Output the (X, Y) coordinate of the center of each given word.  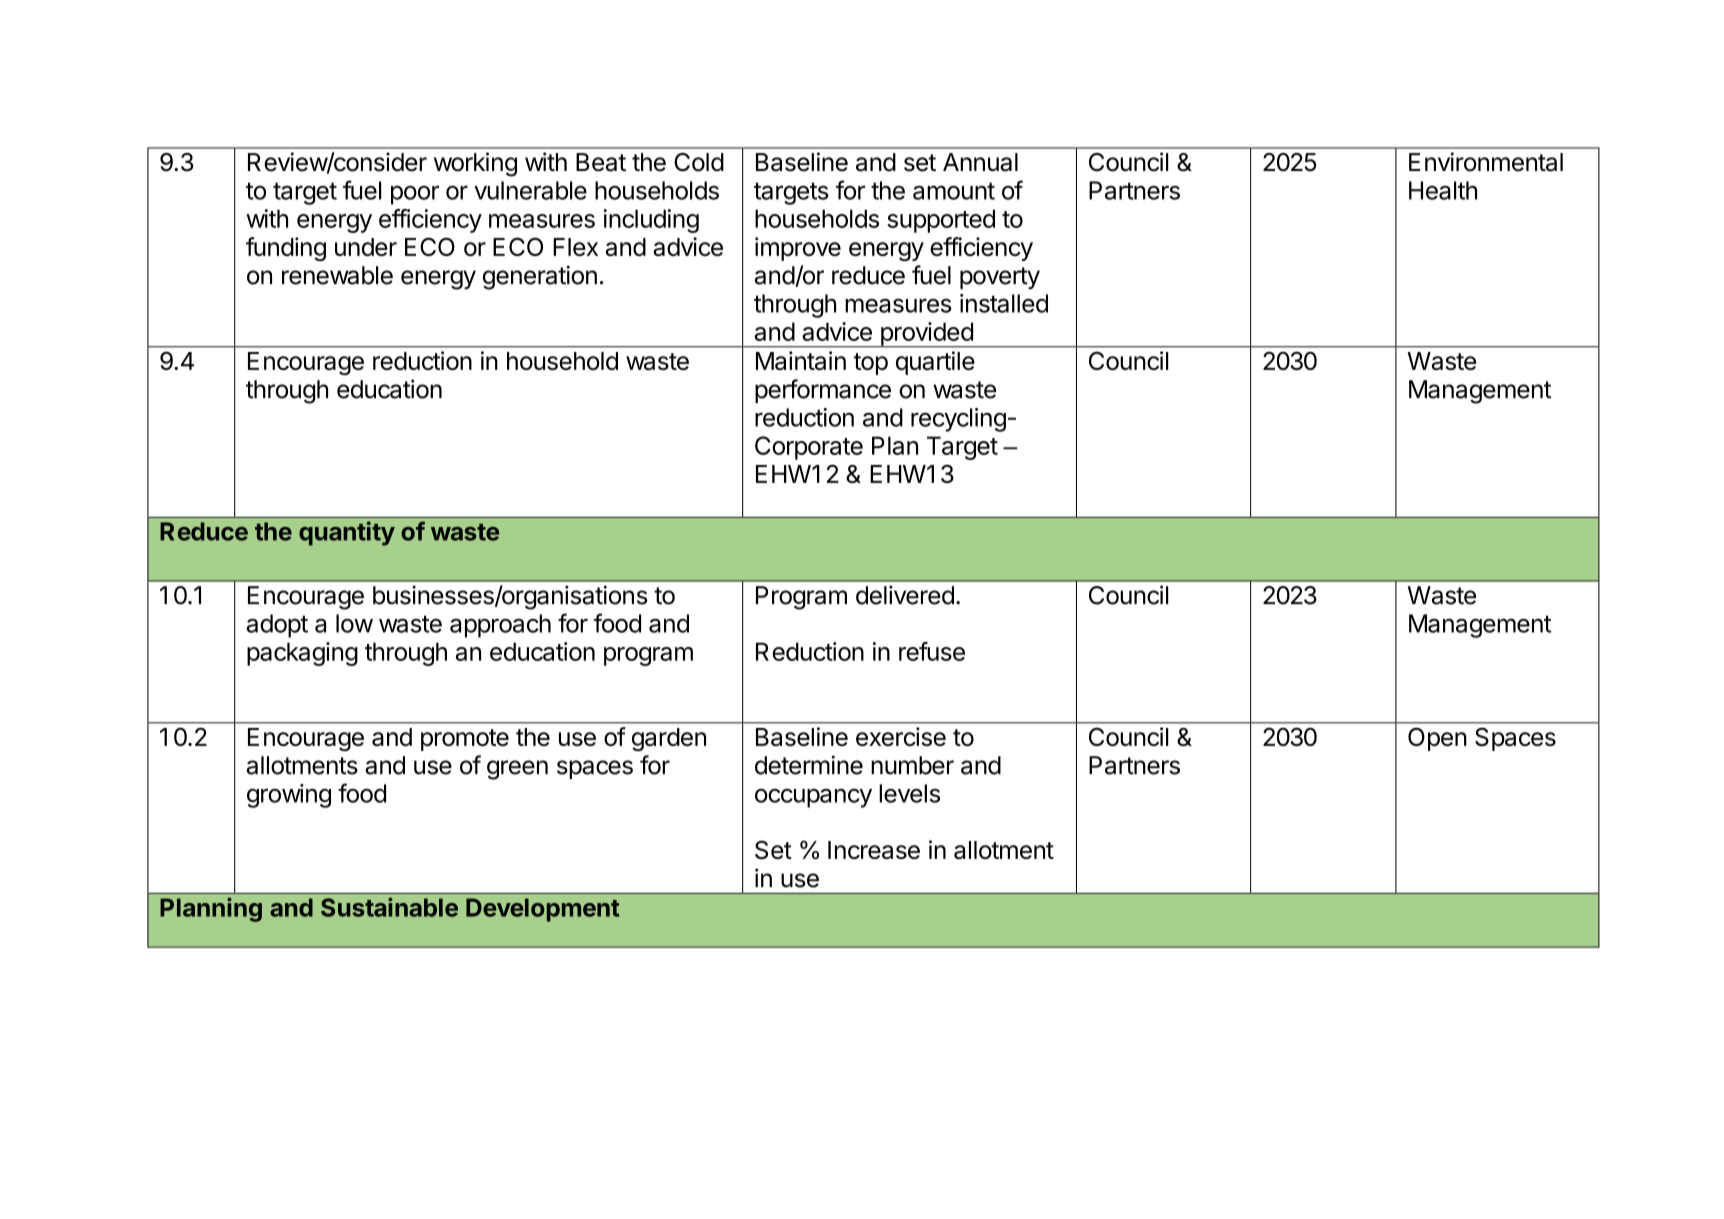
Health (1443, 190)
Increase (874, 850)
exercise (901, 736)
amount (954, 191)
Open (1437, 739)
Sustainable (389, 907)
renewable (337, 275)
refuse (932, 651)
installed (1004, 303)
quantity (347, 533)
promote (465, 740)
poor (415, 195)
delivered (905, 595)
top (871, 364)
